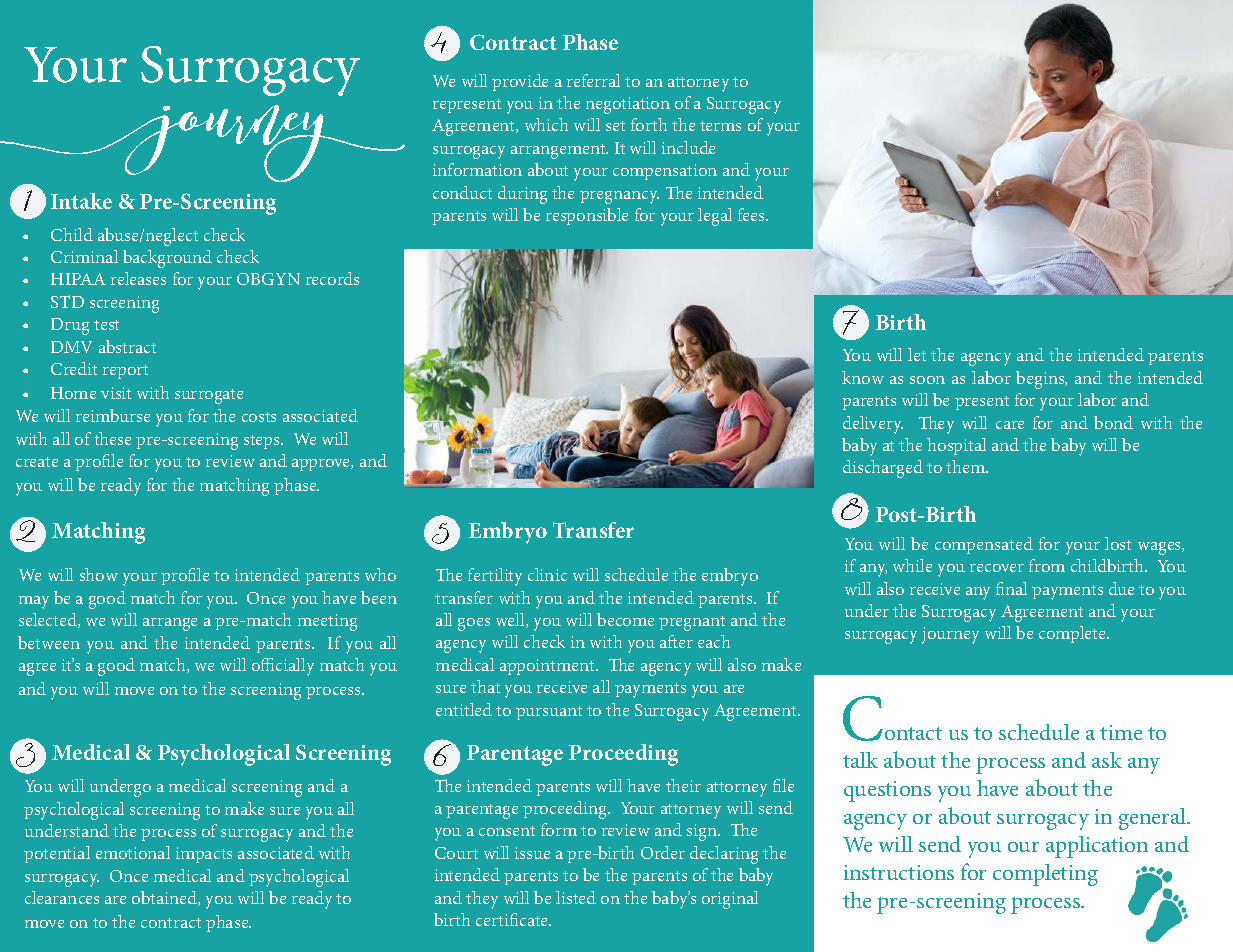 This screenshot has height=952, width=1233. Describe the element at coordinates (81, 201) in the screenshot. I see `Intake` at that location.
